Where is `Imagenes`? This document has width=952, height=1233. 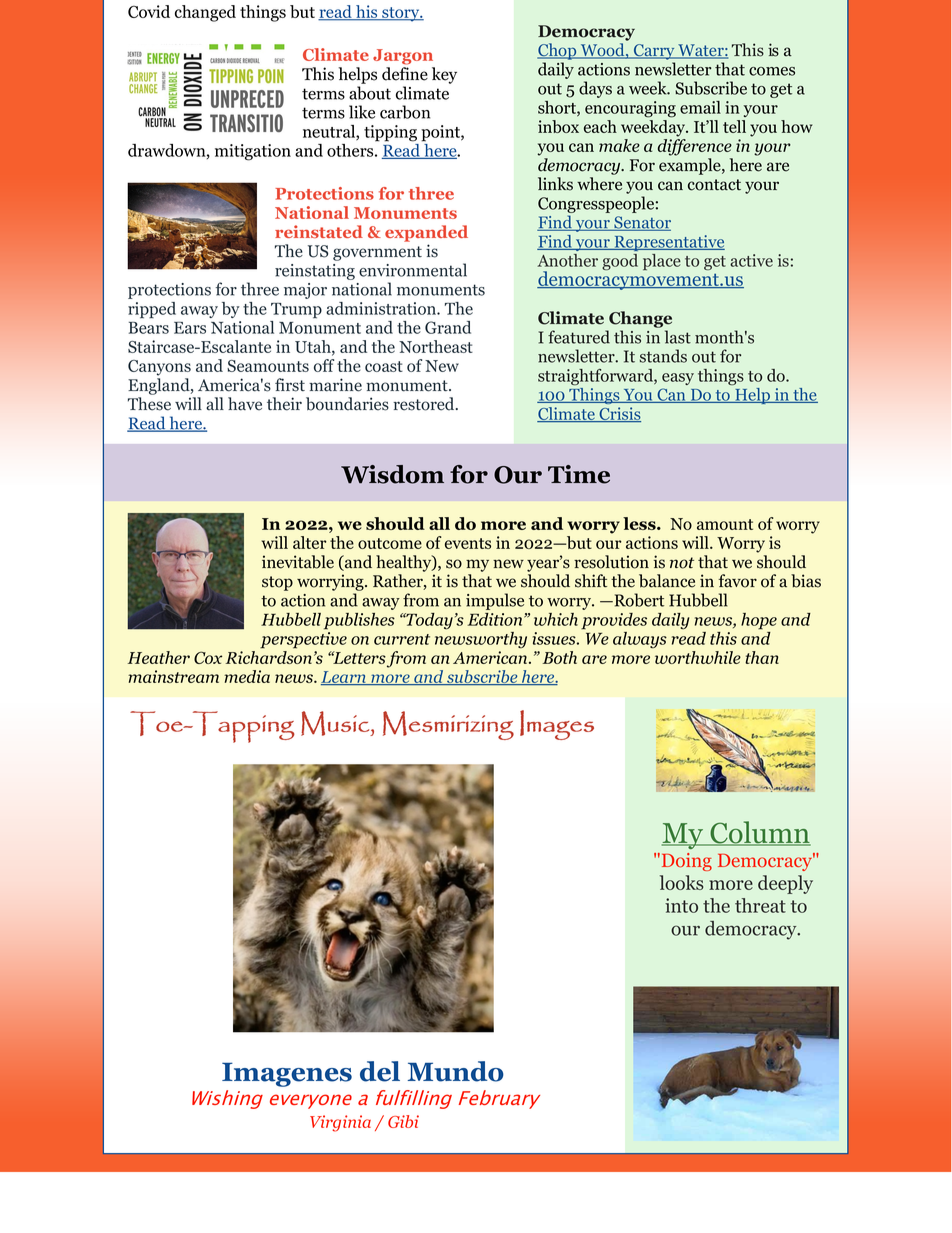 Imagenes is located at coordinates (287, 1074).
